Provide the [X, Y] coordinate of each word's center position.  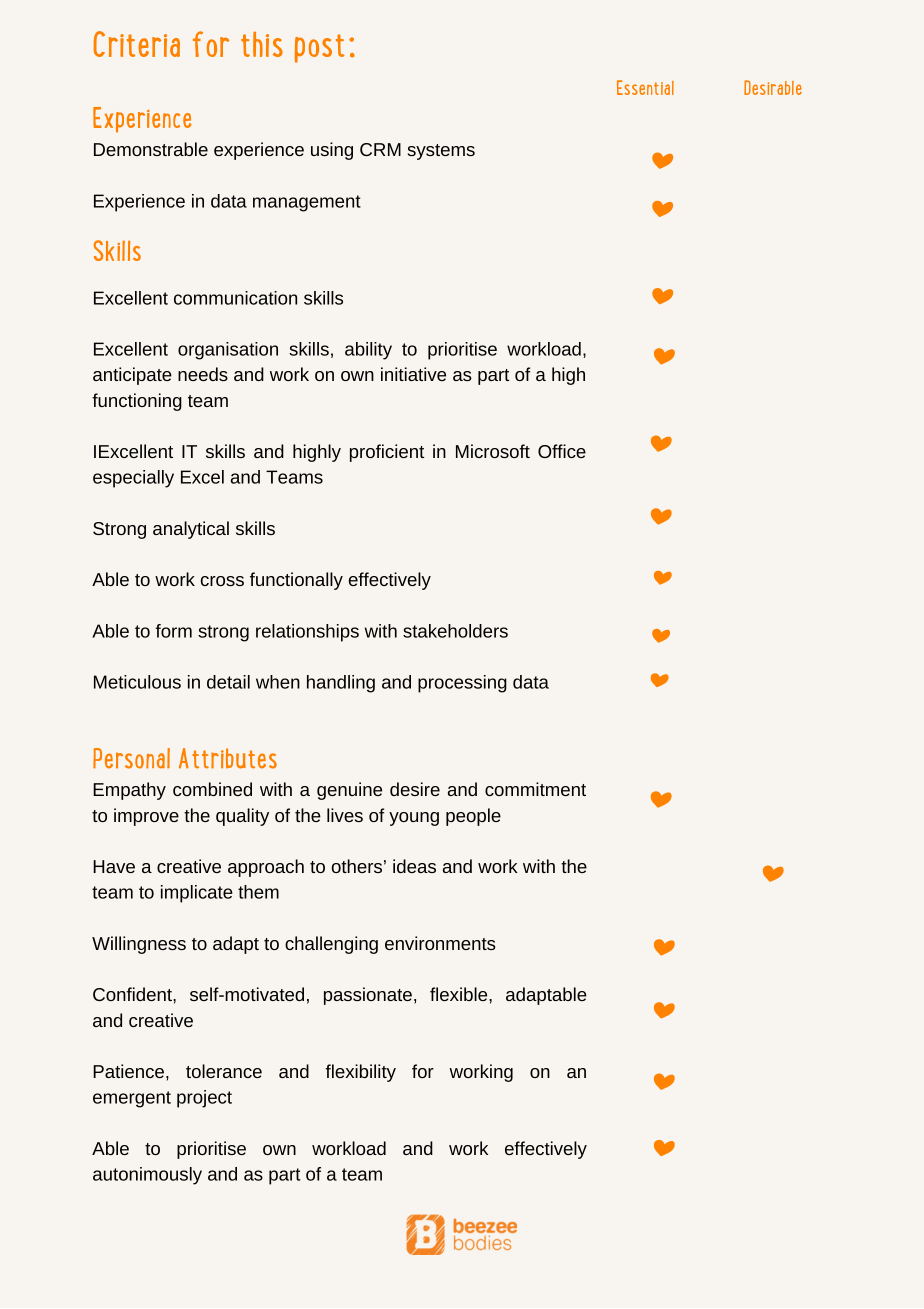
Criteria [137, 44]
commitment [535, 789]
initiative [413, 374]
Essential [645, 87]
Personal [131, 758]
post [319, 48]
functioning [137, 402]
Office [562, 451]
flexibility [360, 1073]
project [204, 1099]
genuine [349, 791]
